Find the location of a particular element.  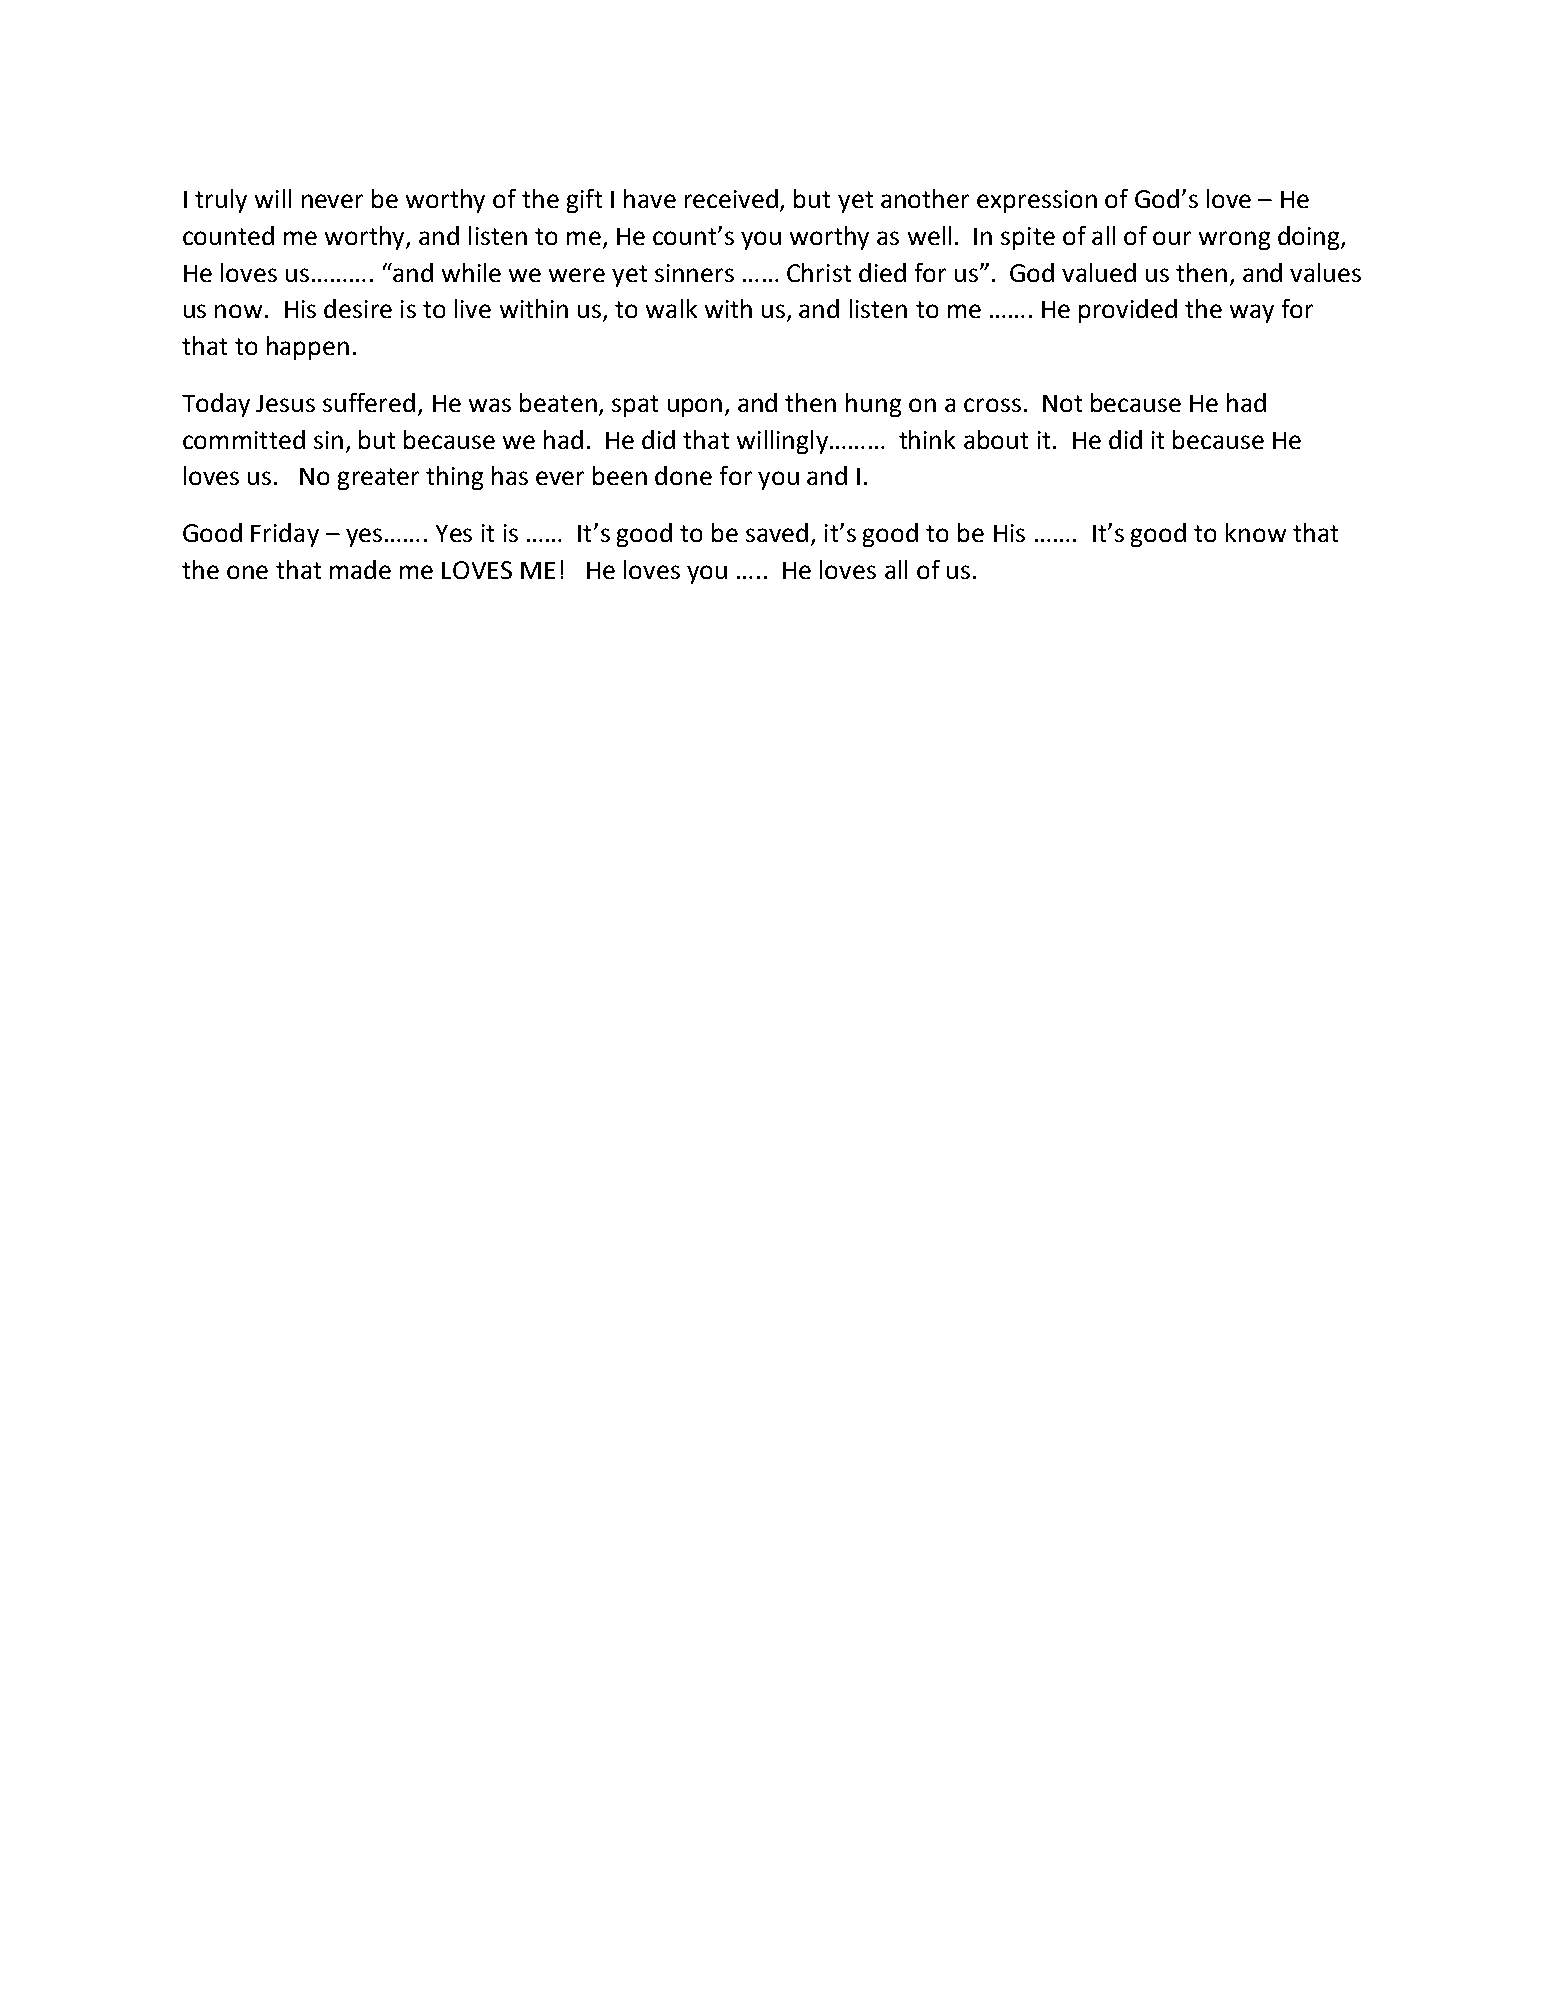

saved is located at coordinates (777, 532).
